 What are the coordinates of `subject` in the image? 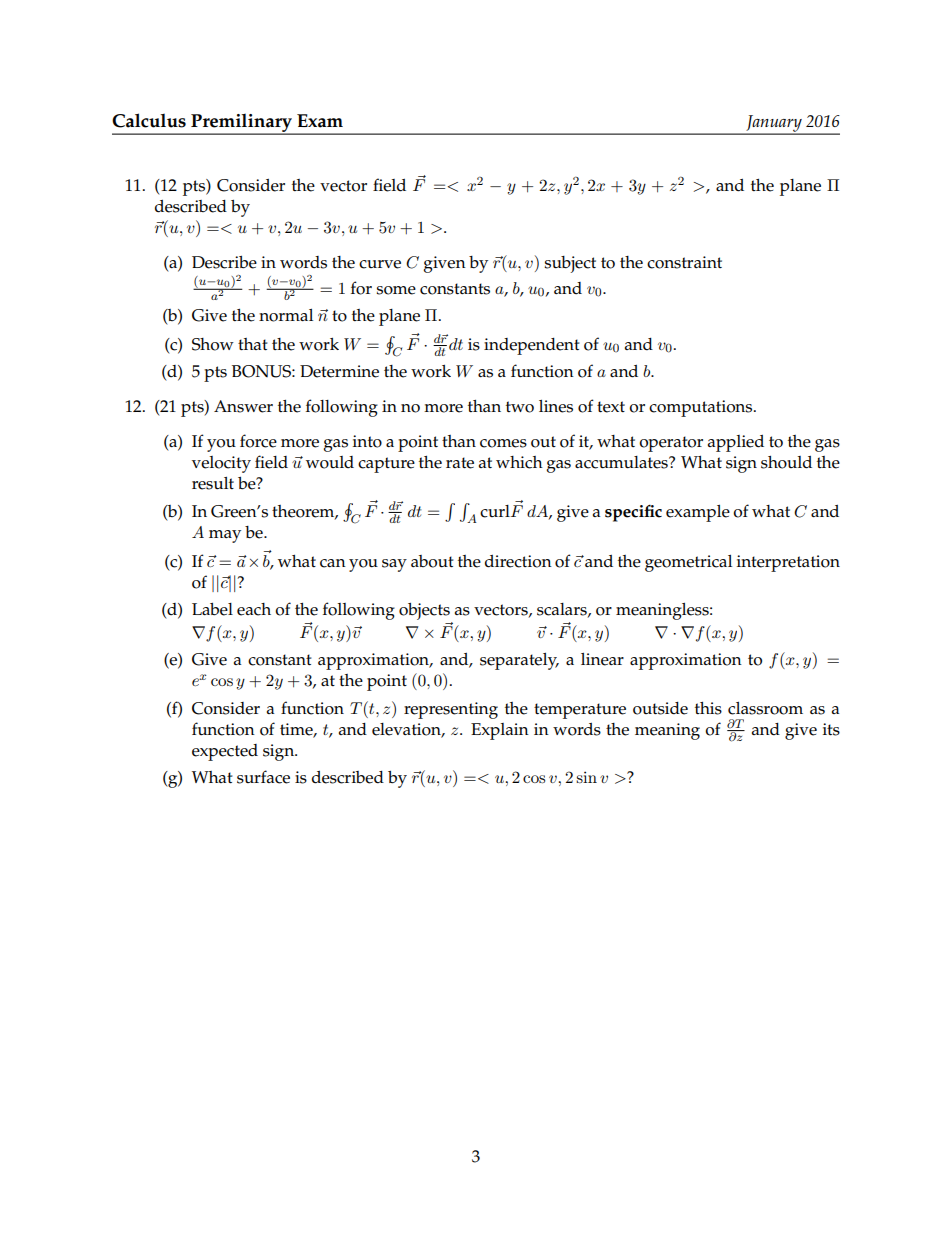 It's located at (570, 264).
